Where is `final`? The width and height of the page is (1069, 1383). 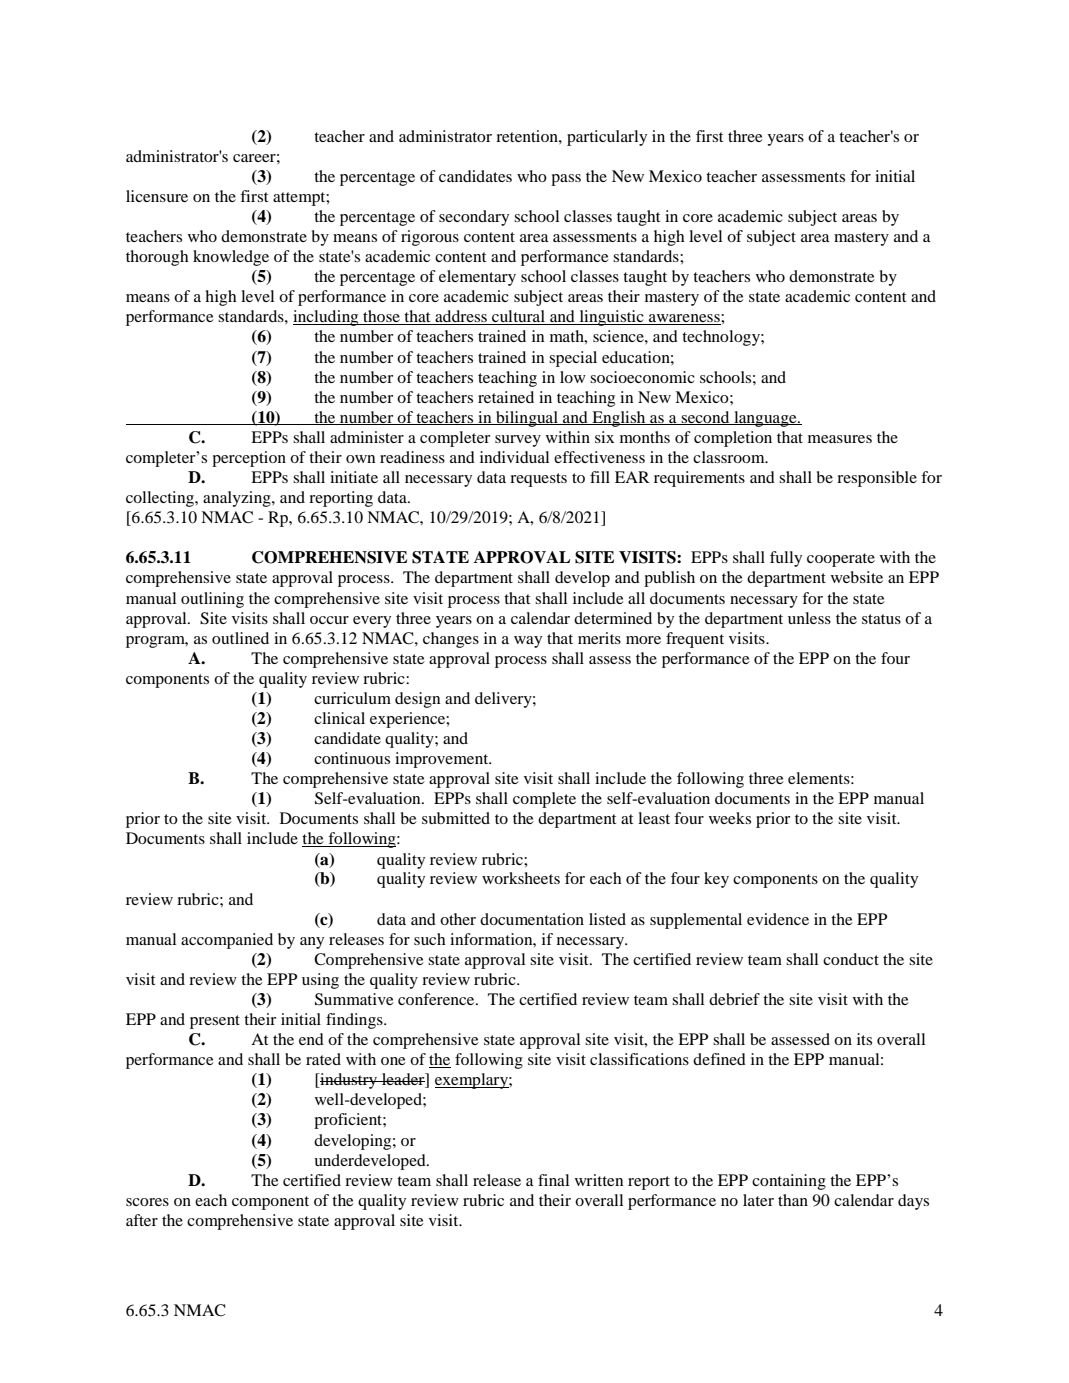
final is located at coordinates (553, 1180).
